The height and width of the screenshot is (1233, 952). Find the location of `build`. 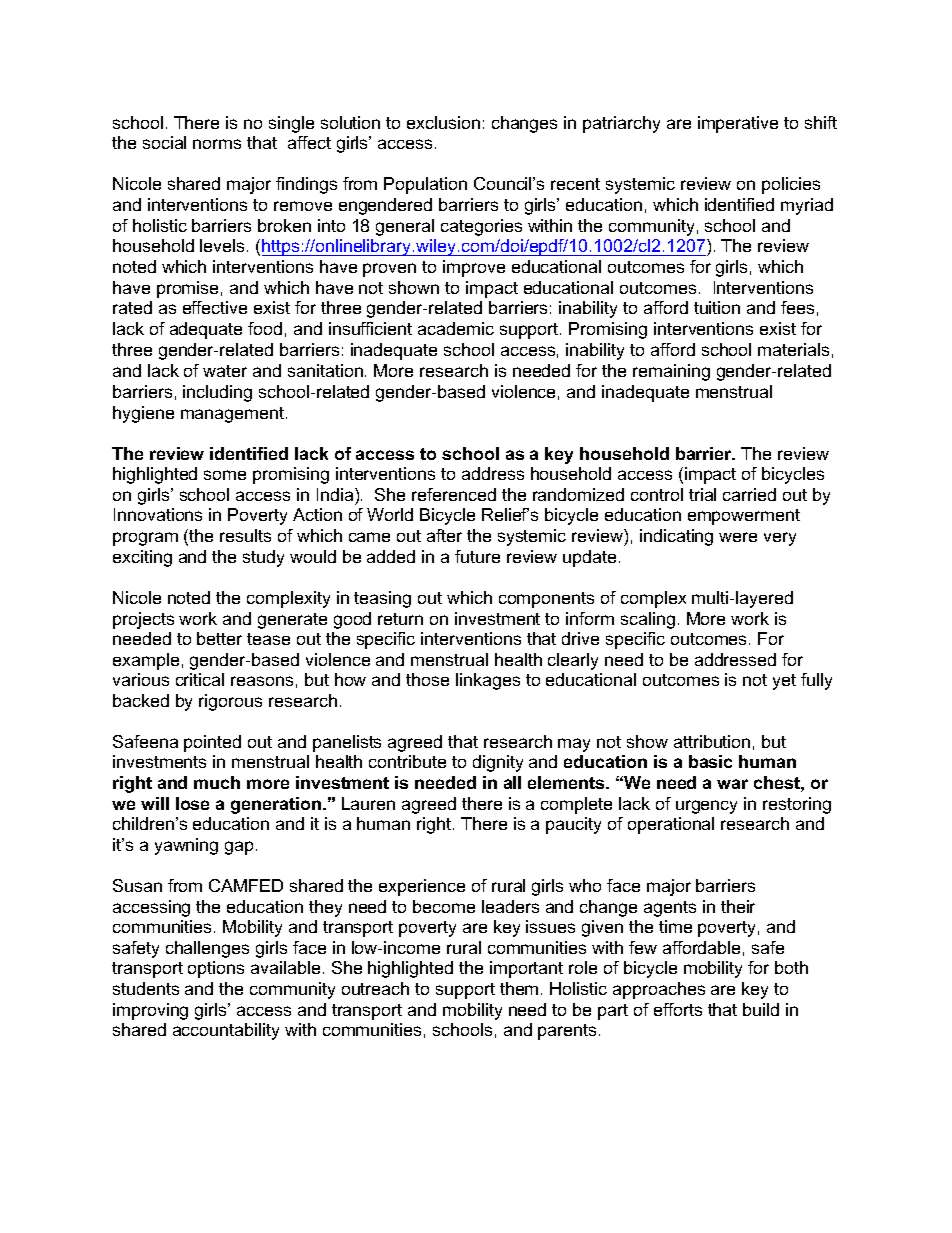

build is located at coordinates (761, 1009).
